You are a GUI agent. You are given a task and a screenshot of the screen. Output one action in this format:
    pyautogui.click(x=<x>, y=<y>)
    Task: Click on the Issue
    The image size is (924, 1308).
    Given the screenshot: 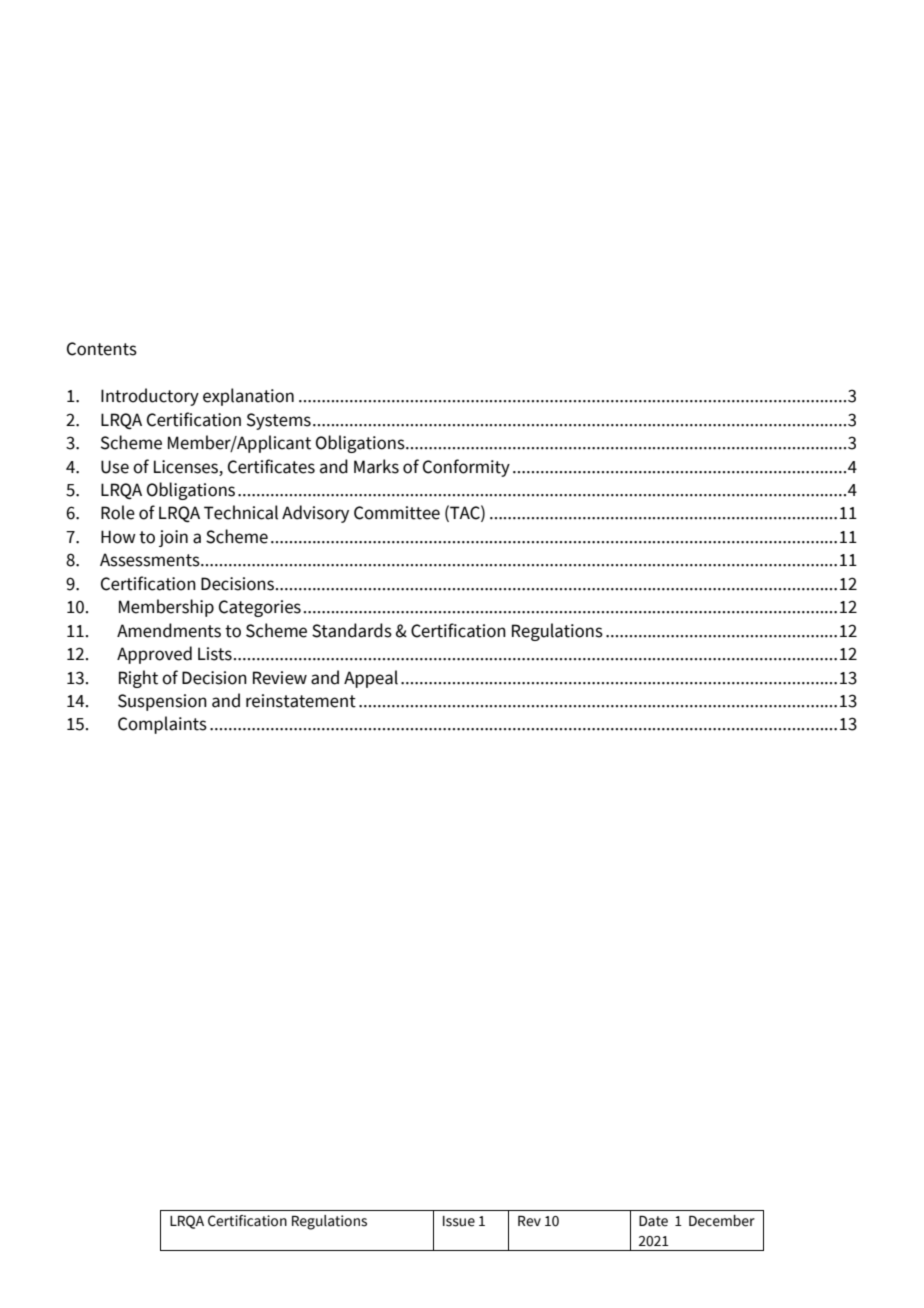 What is the action you would take?
    pyautogui.click(x=459, y=1221)
